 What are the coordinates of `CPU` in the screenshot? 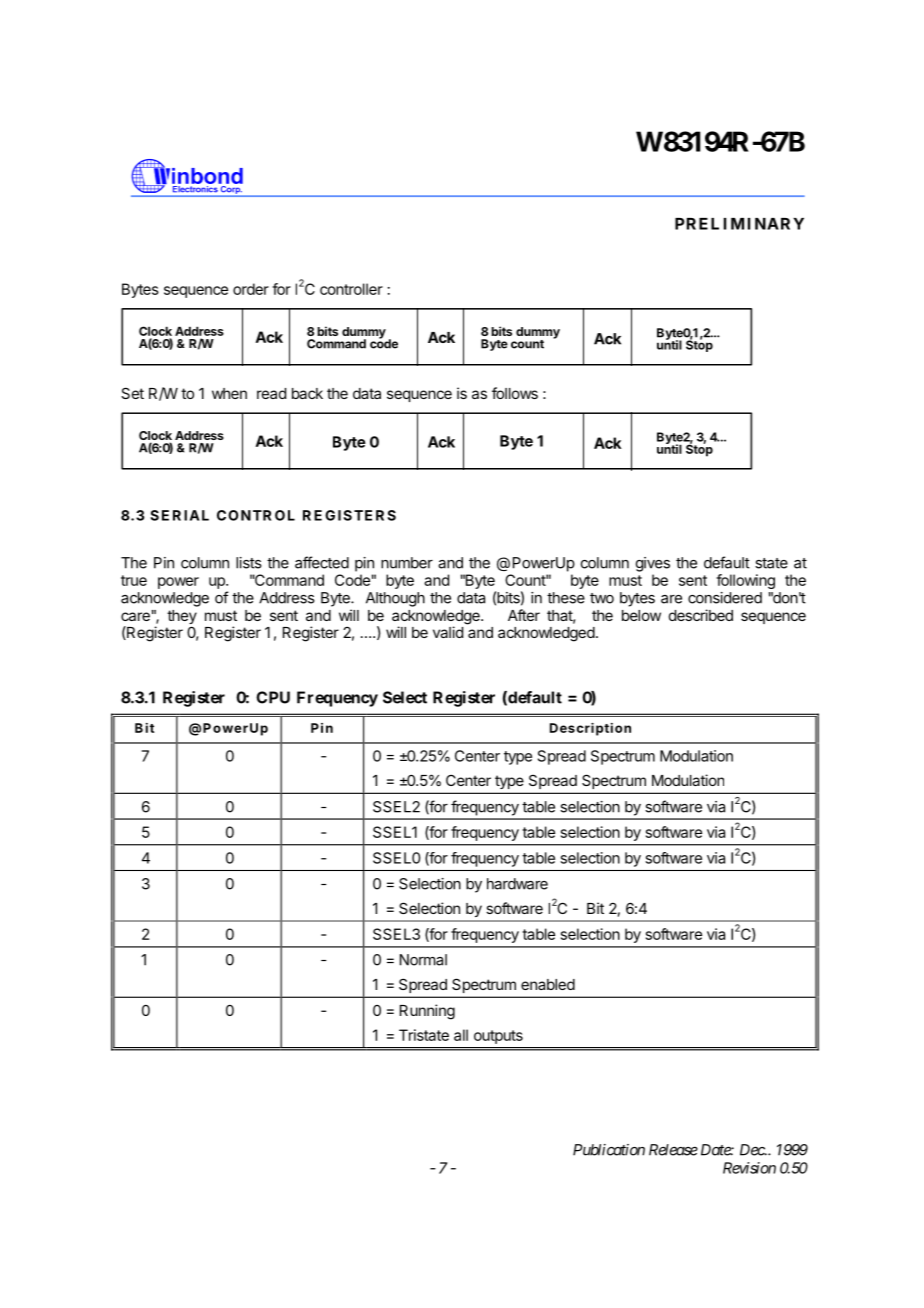 It's located at (273, 697).
